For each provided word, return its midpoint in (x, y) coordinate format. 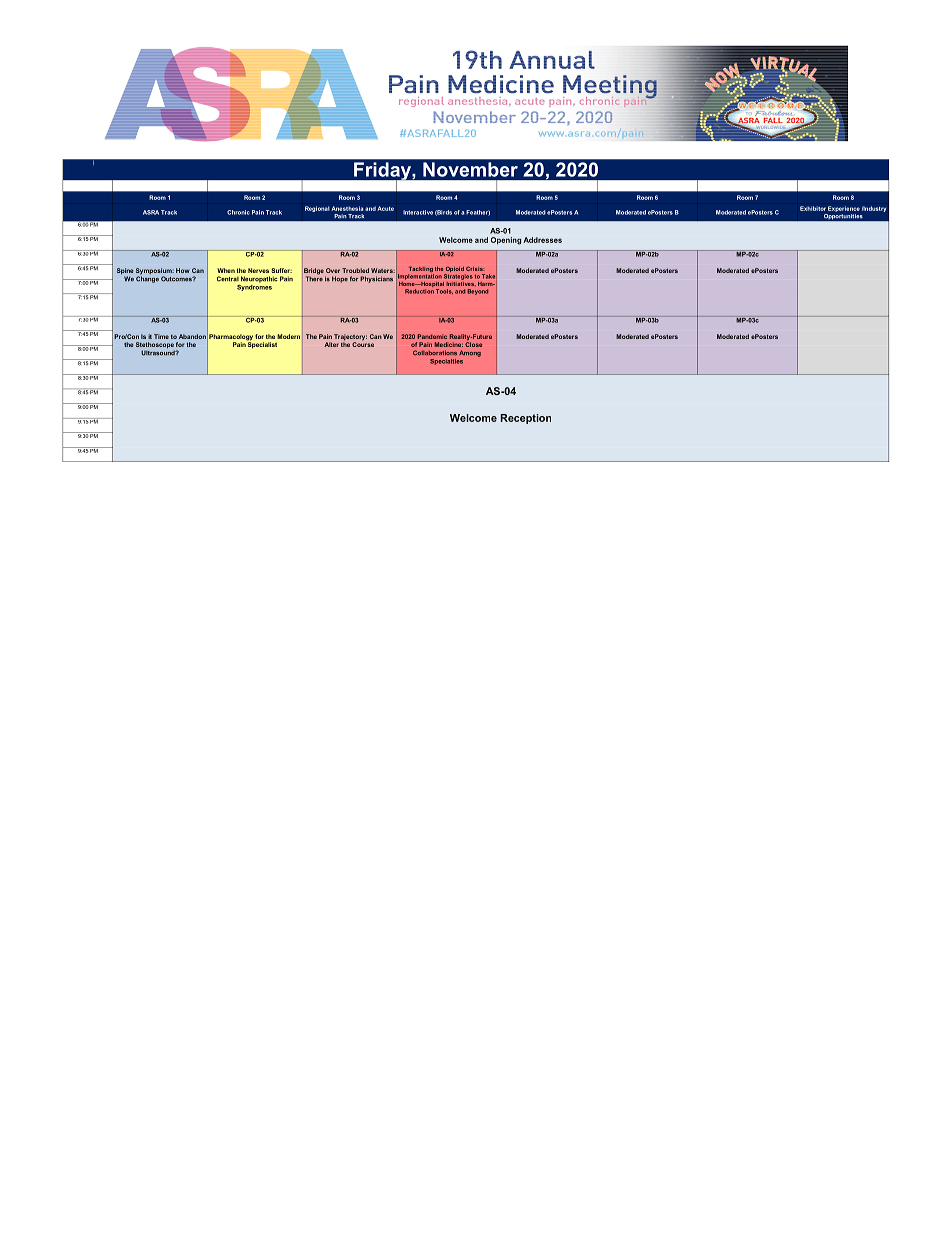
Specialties (446, 362)
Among (470, 353)
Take (488, 276)
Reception (526, 419)
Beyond (477, 292)
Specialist (262, 344)
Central (228, 279)
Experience (844, 209)
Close (473, 343)
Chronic (238, 212)
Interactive (418, 212)
